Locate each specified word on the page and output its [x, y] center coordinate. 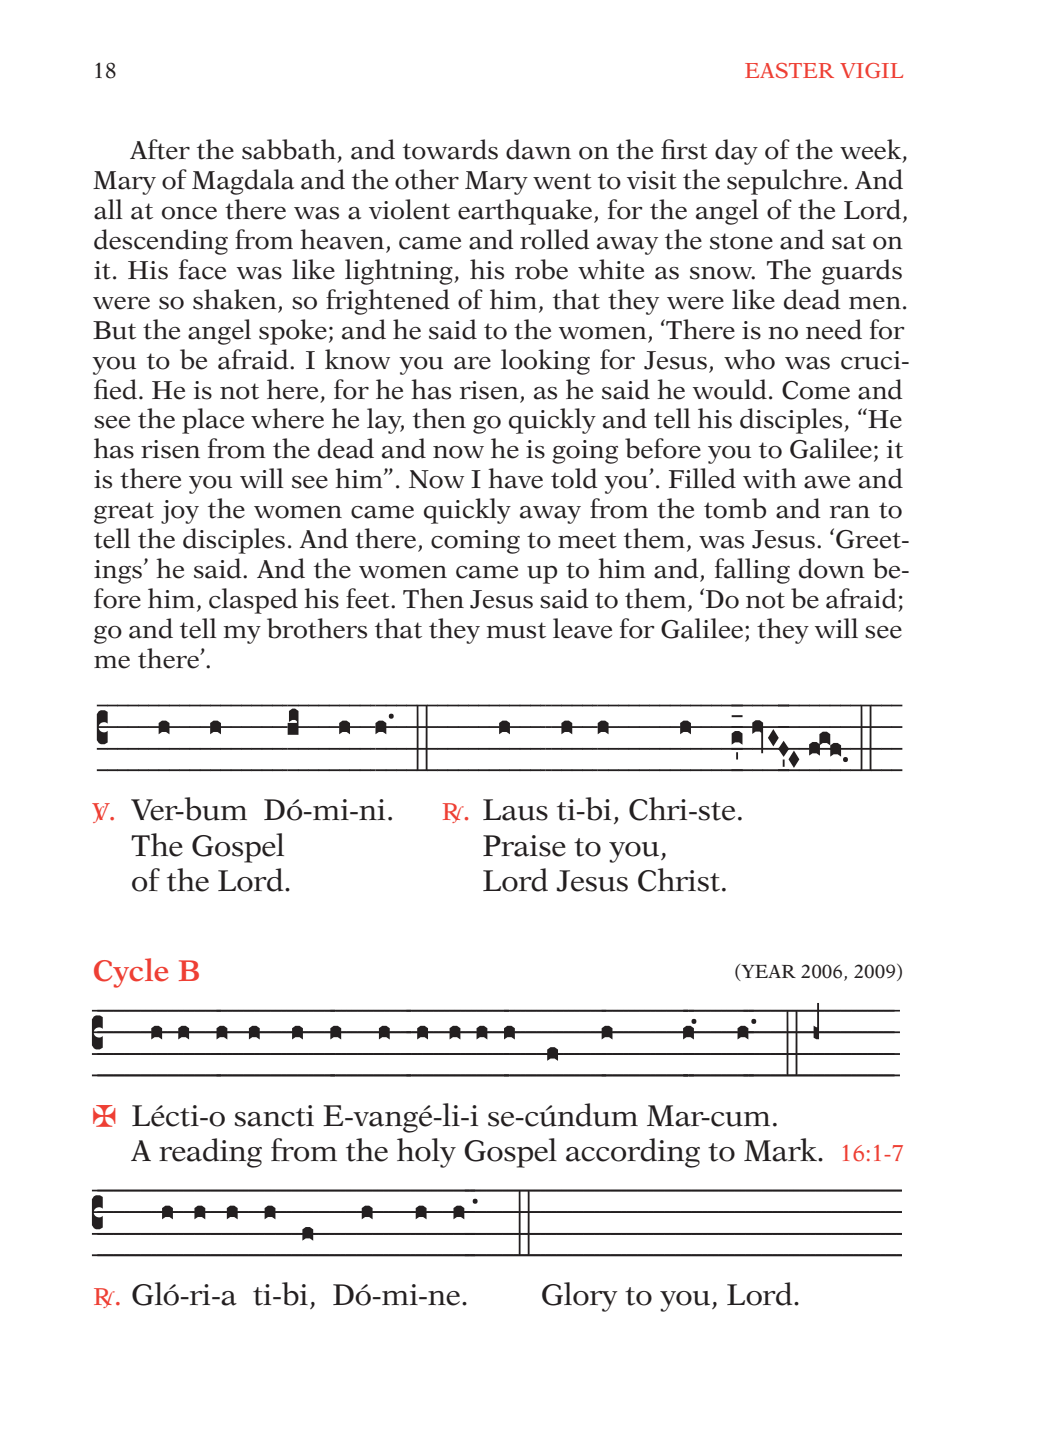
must [516, 630]
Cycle [131, 973]
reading [210, 1153]
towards [450, 149]
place [213, 421]
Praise [524, 846]
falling [752, 571]
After [160, 149]
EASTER [789, 70]
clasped [253, 601]
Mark [781, 1150]
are [472, 363]
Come [816, 390]
